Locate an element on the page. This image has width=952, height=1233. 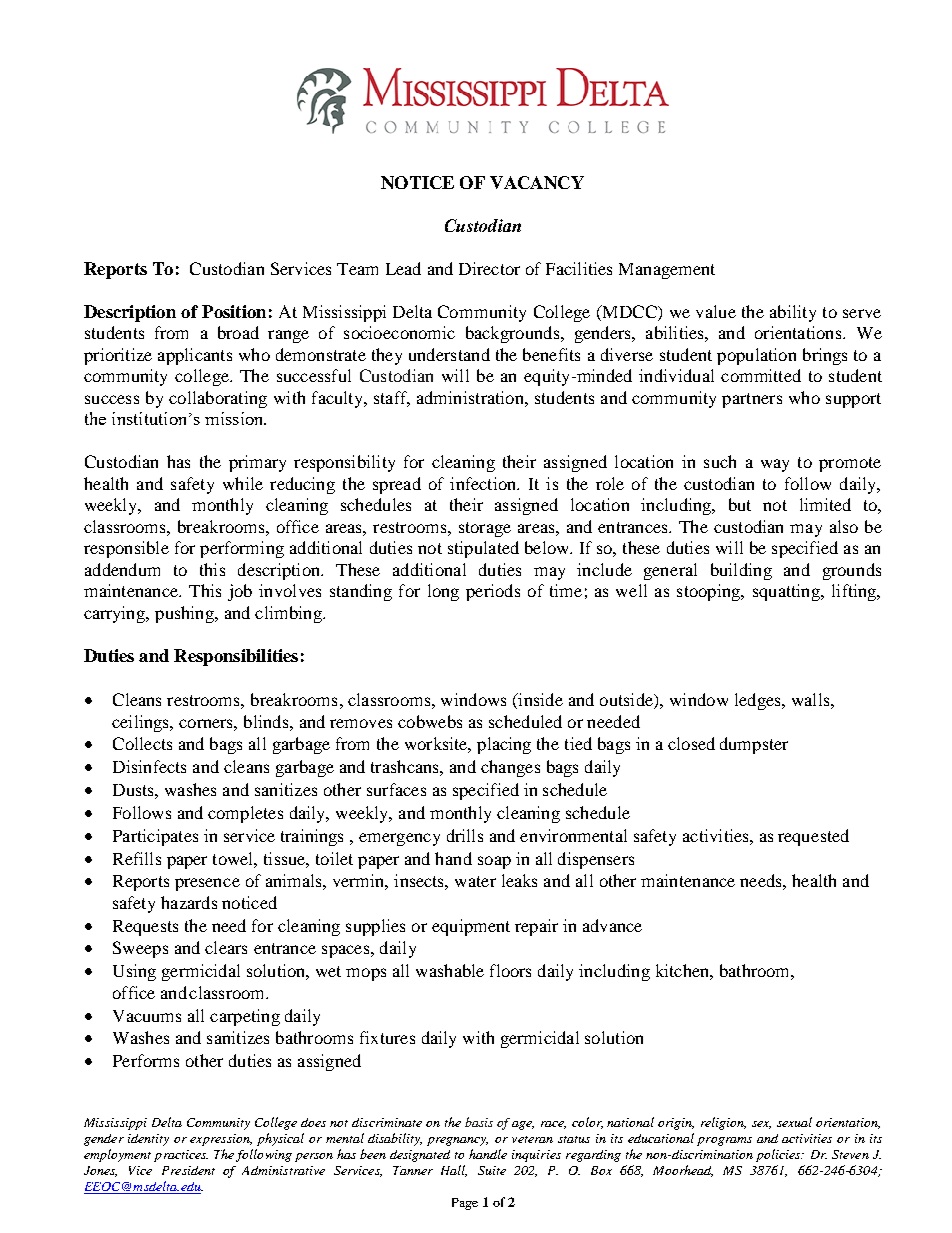
Management is located at coordinates (667, 271).
